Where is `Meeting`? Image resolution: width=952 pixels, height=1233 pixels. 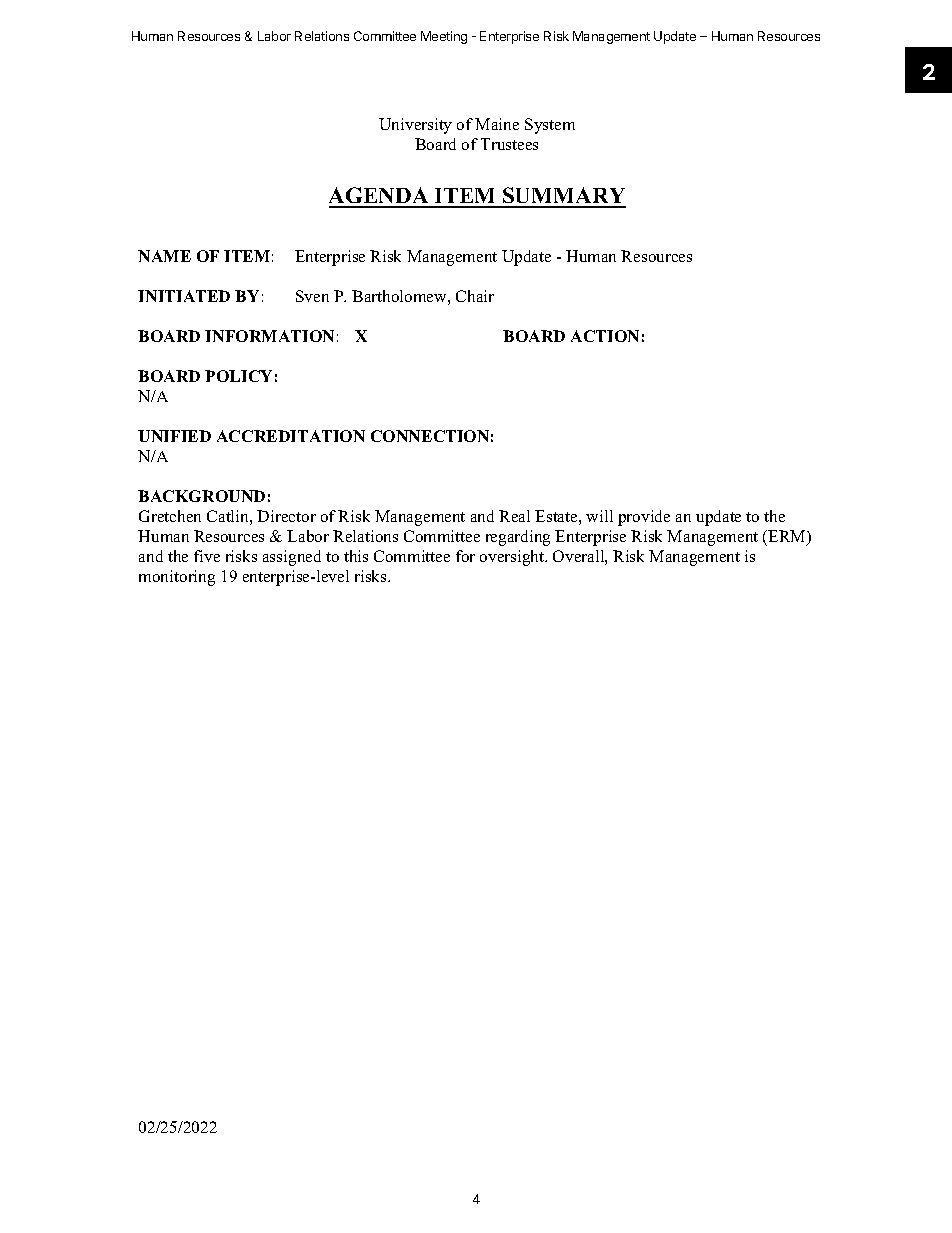
Meeting is located at coordinates (444, 37).
